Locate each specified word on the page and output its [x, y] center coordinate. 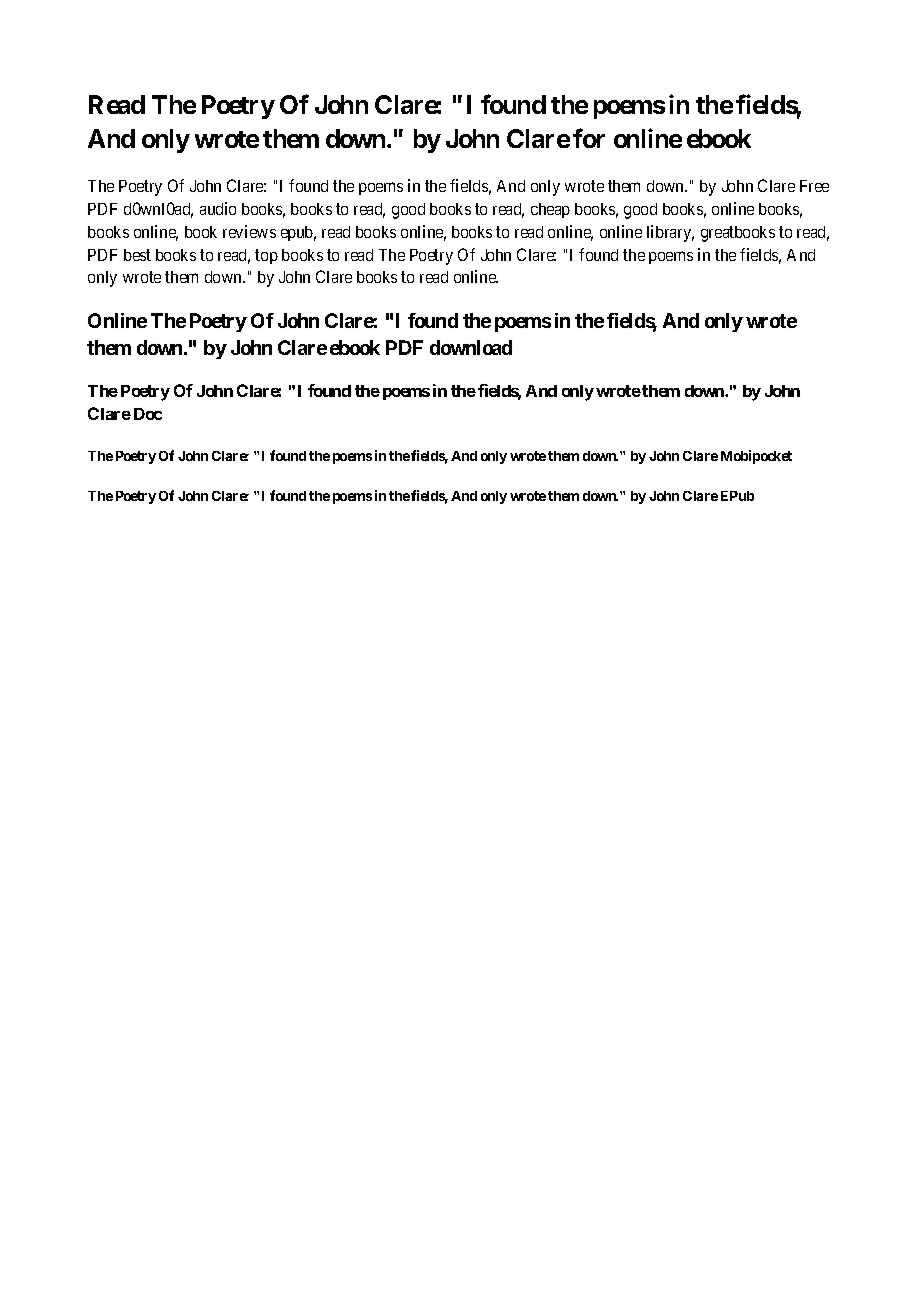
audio [218, 208]
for [589, 138]
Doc [148, 414]
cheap [550, 210]
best [137, 255]
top [266, 256]
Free [814, 186]
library [670, 233]
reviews [249, 231]
